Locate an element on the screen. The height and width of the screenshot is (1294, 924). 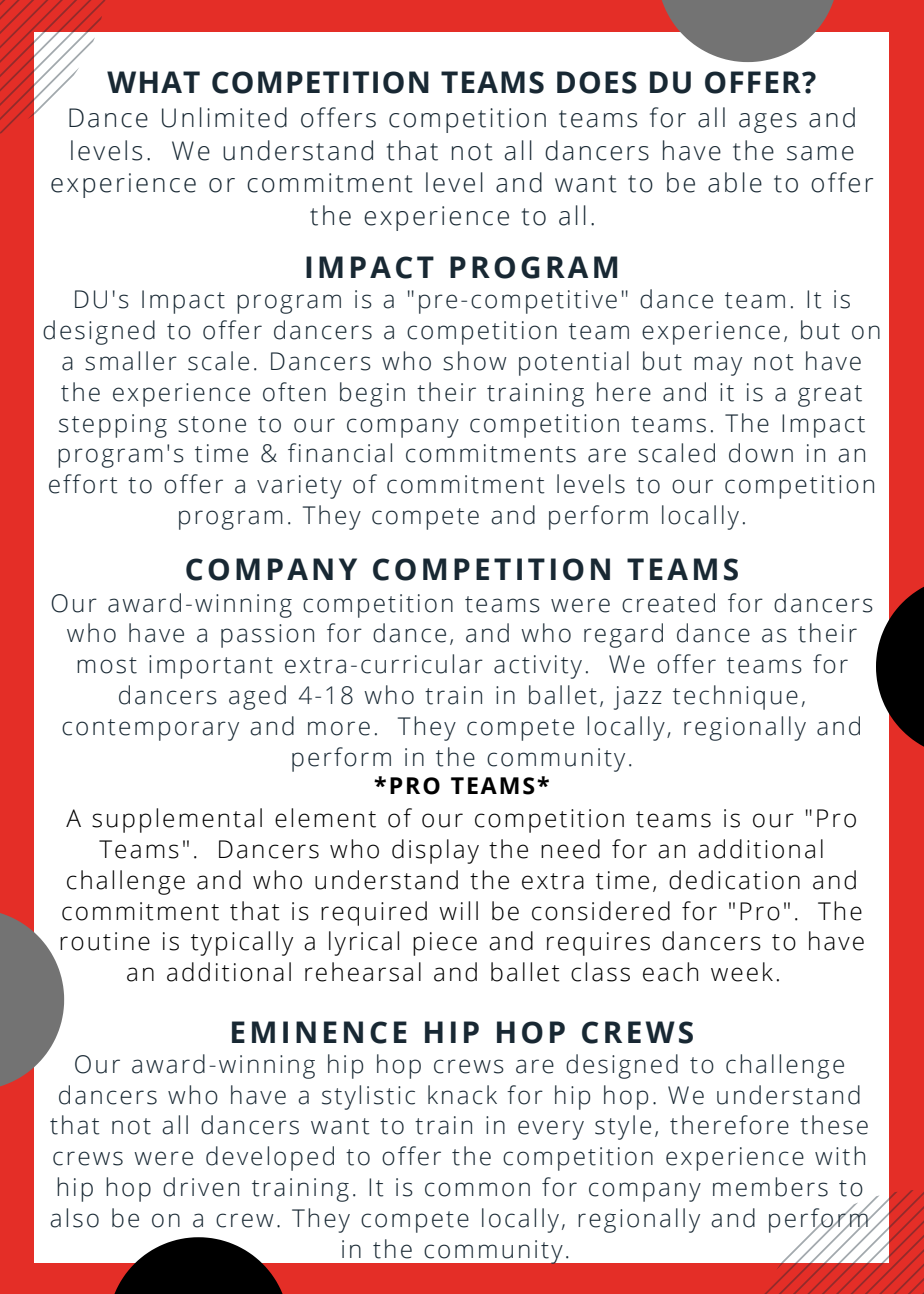
dedication is located at coordinates (734, 880).
